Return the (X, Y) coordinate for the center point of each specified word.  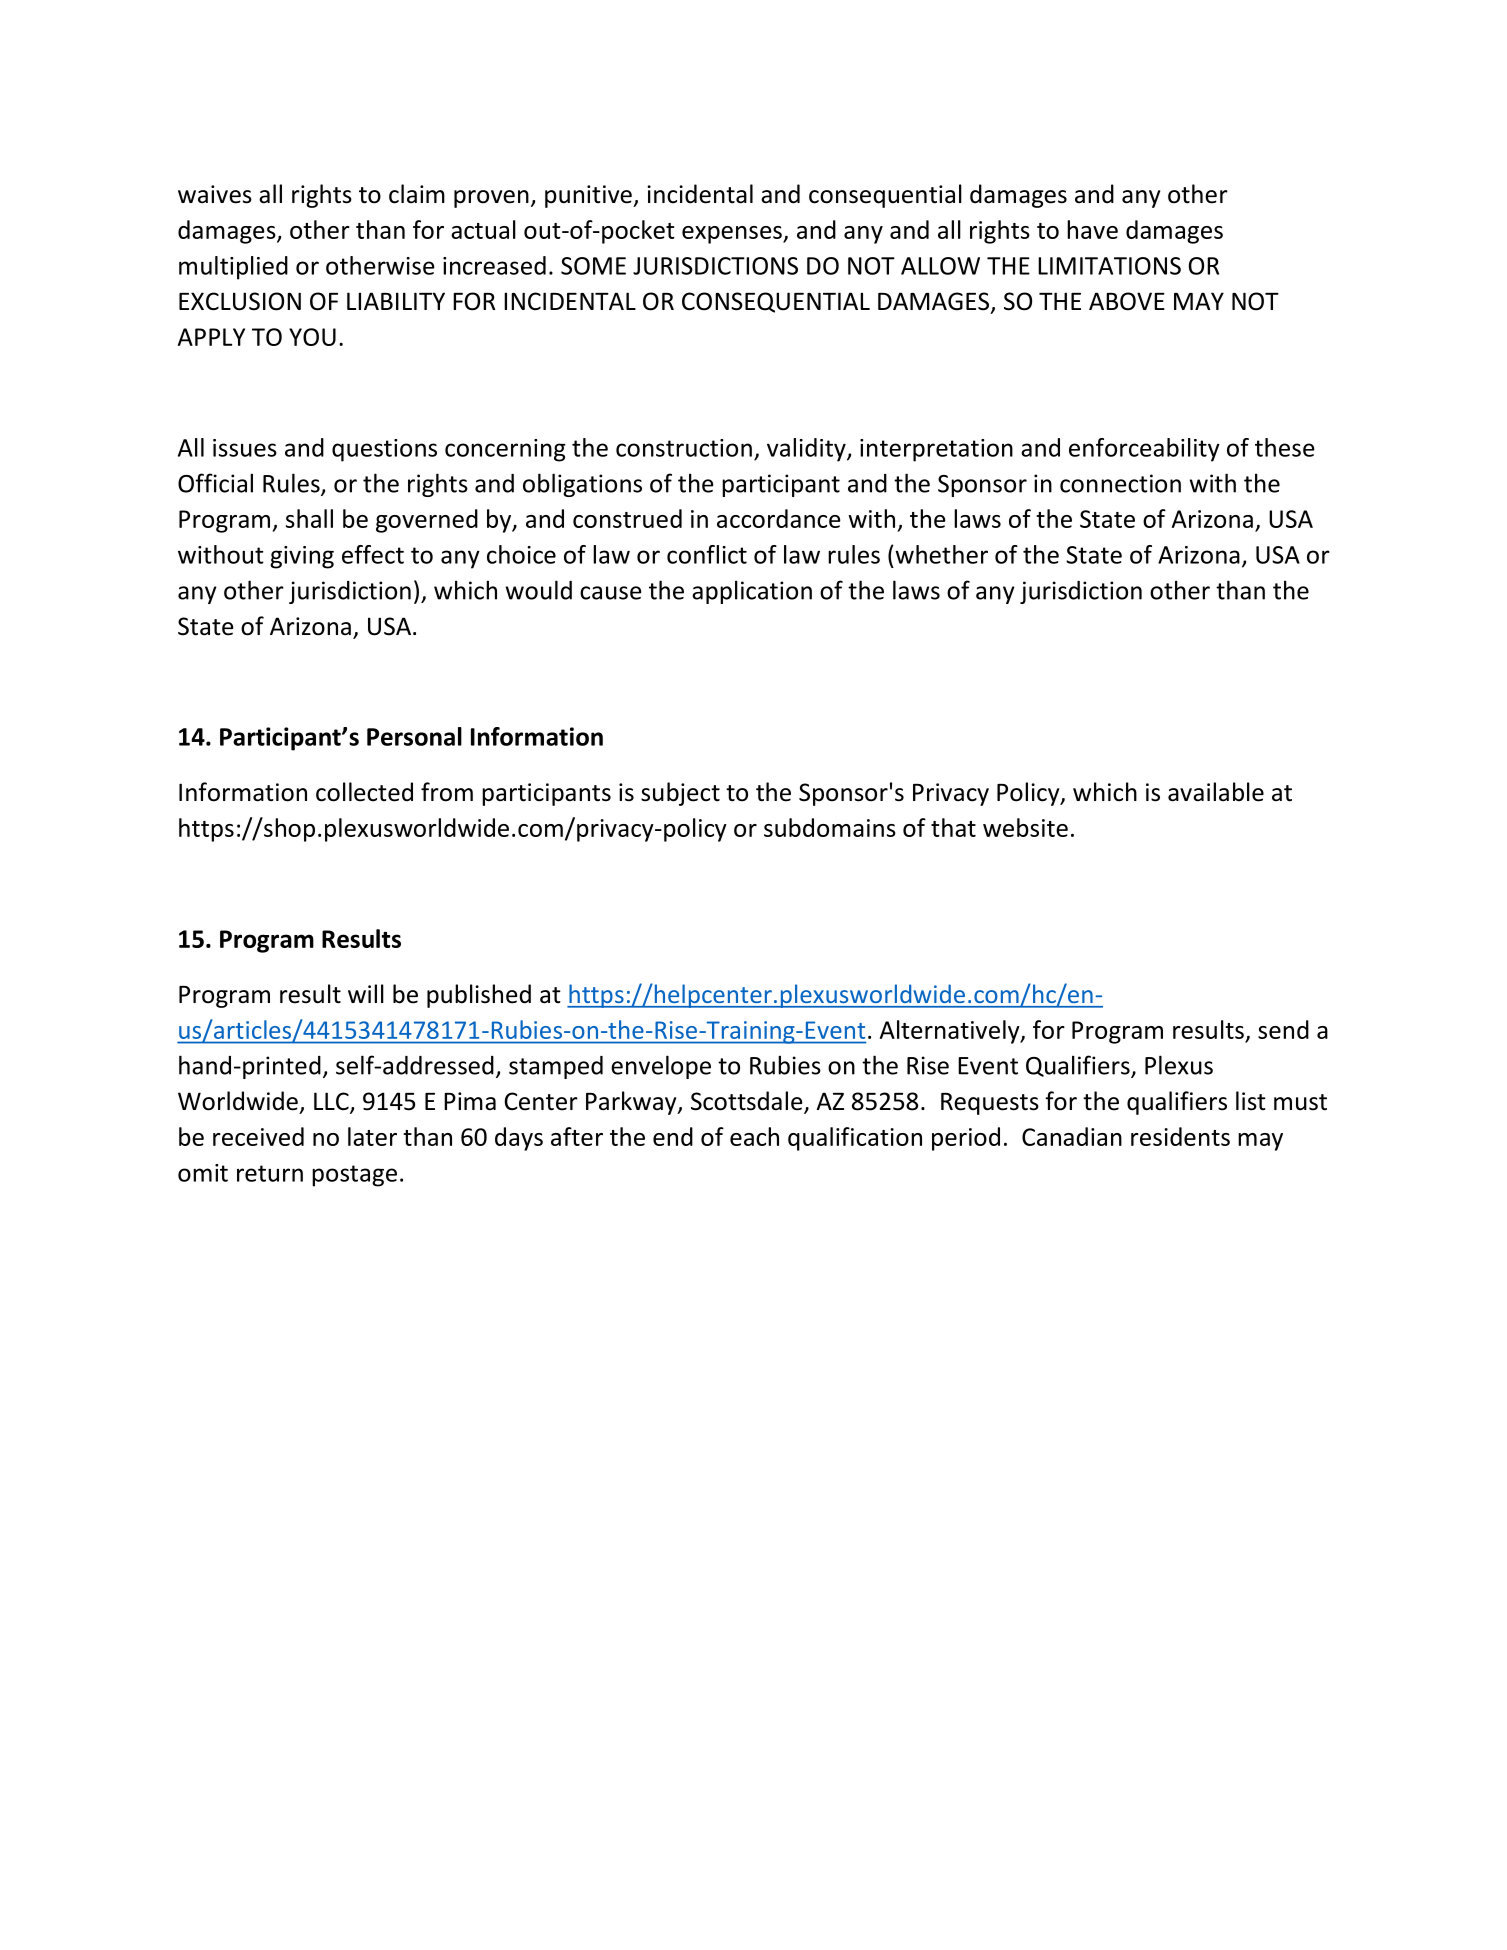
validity (807, 450)
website (1025, 827)
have (1092, 229)
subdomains (830, 827)
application (752, 592)
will (366, 993)
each (754, 1136)
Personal (414, 736)
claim (417, 194)
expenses (733, 235)
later (372, 1136)
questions (384, 450)
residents (1180, 1136)
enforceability (1144, 450)
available (1216, 792)
